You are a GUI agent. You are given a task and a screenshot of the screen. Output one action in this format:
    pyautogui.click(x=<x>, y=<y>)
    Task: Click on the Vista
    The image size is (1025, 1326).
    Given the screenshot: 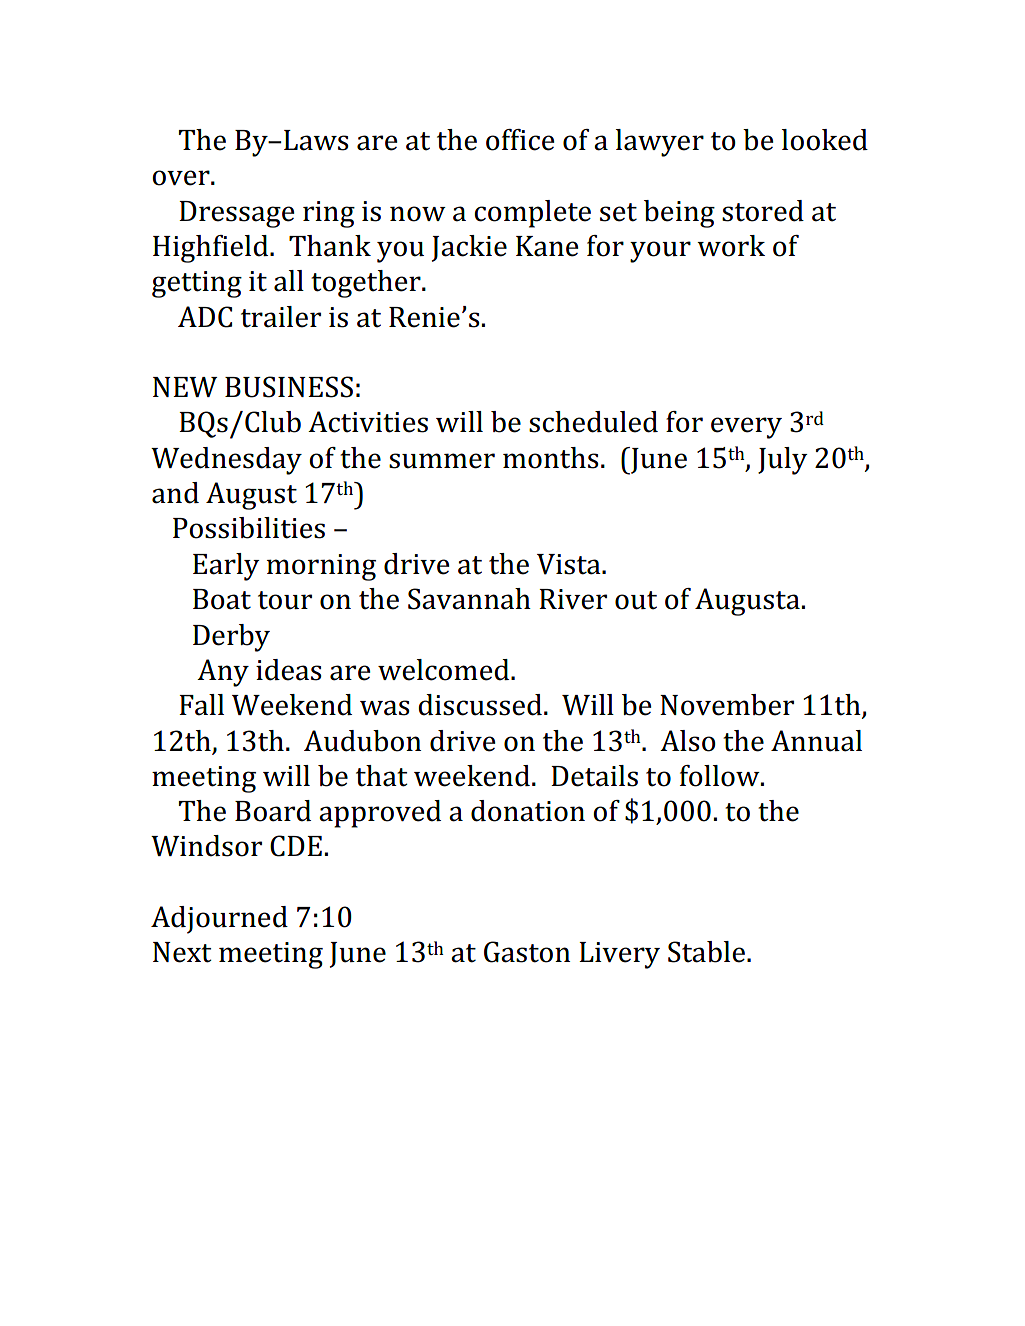 What is the action you would take?
    pyautogui.click(x=570, y=564)
